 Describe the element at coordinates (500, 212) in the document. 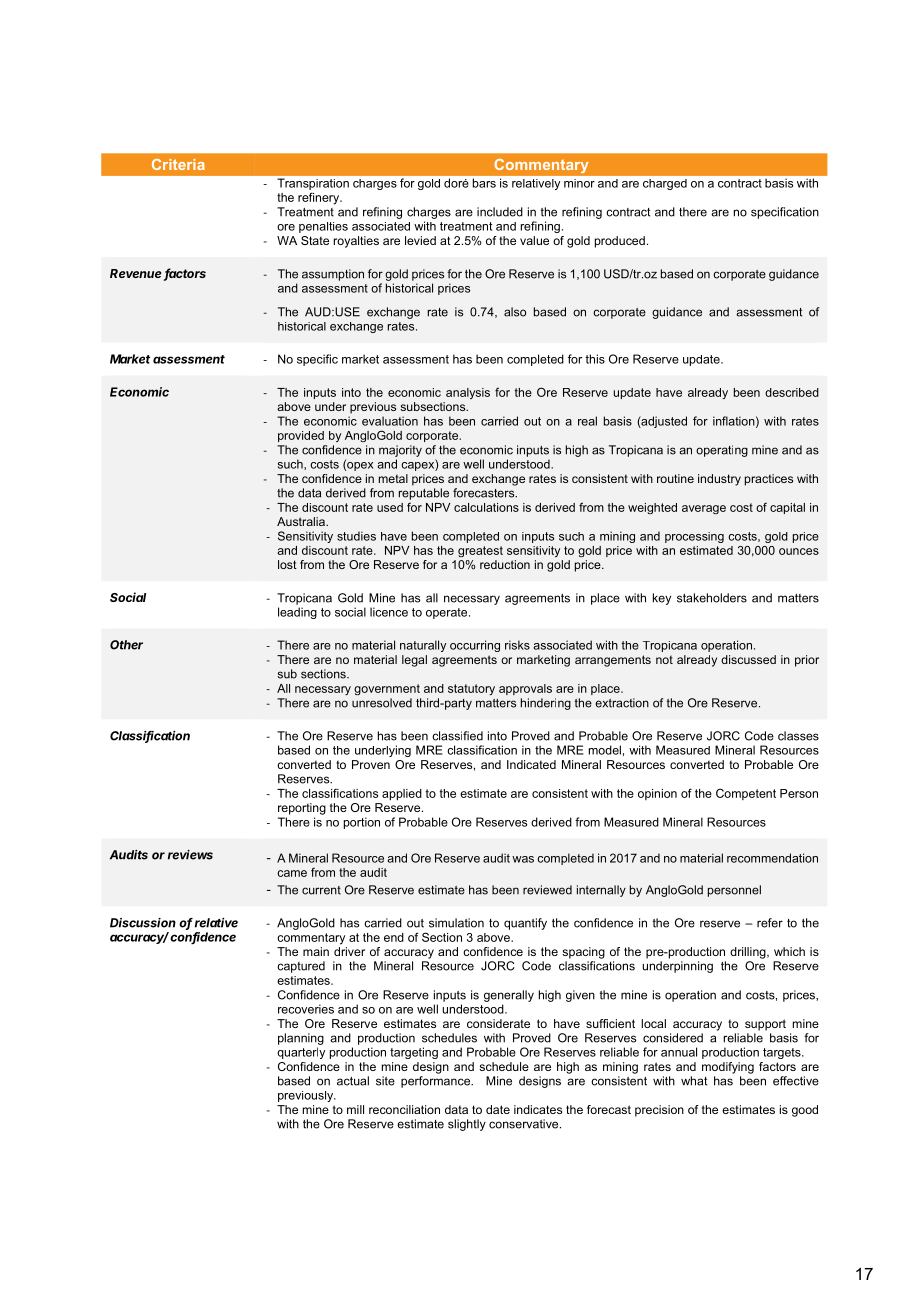

I see `included` at that location.
